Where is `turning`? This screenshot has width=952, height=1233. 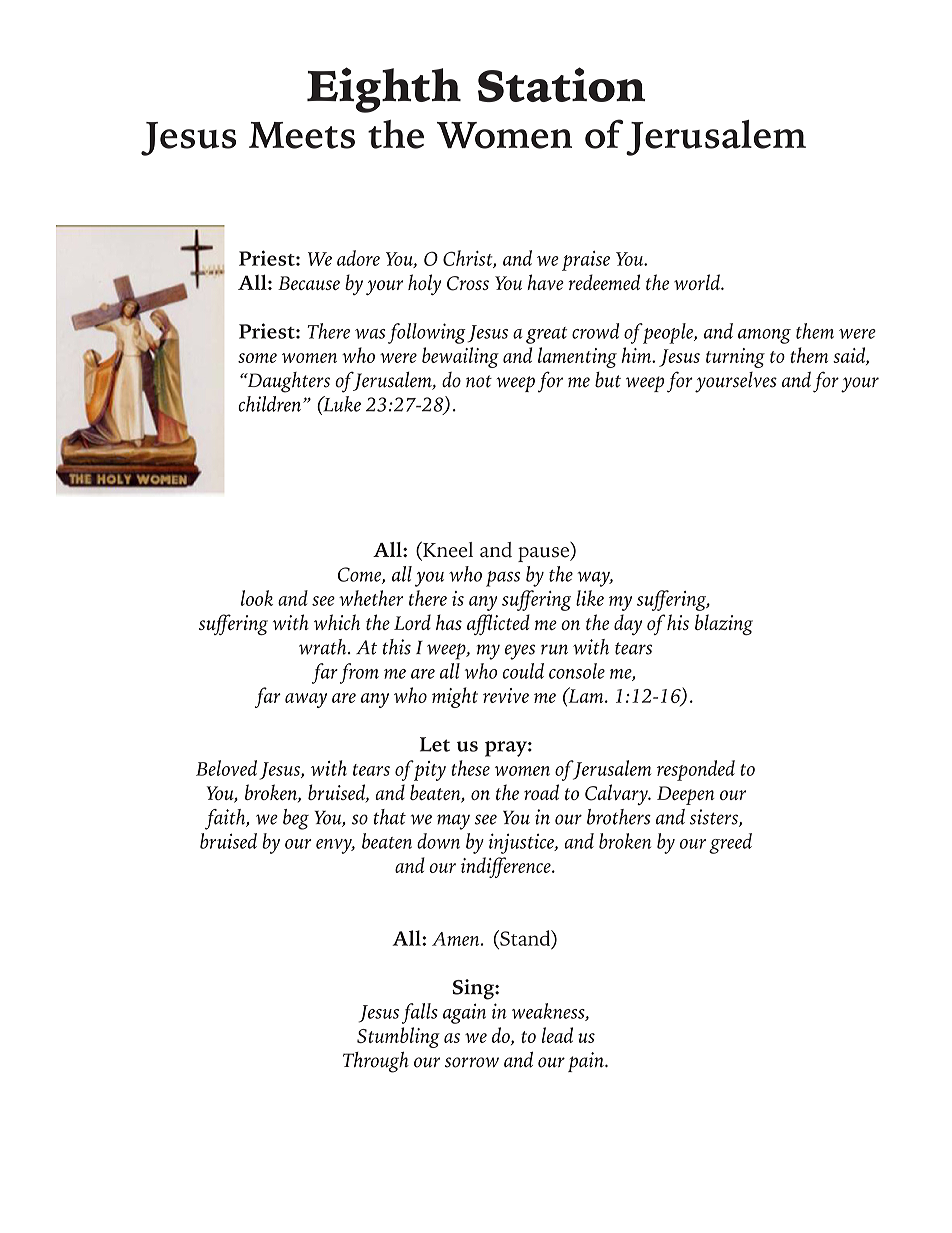 turning is located at coordinates (735, 358).
